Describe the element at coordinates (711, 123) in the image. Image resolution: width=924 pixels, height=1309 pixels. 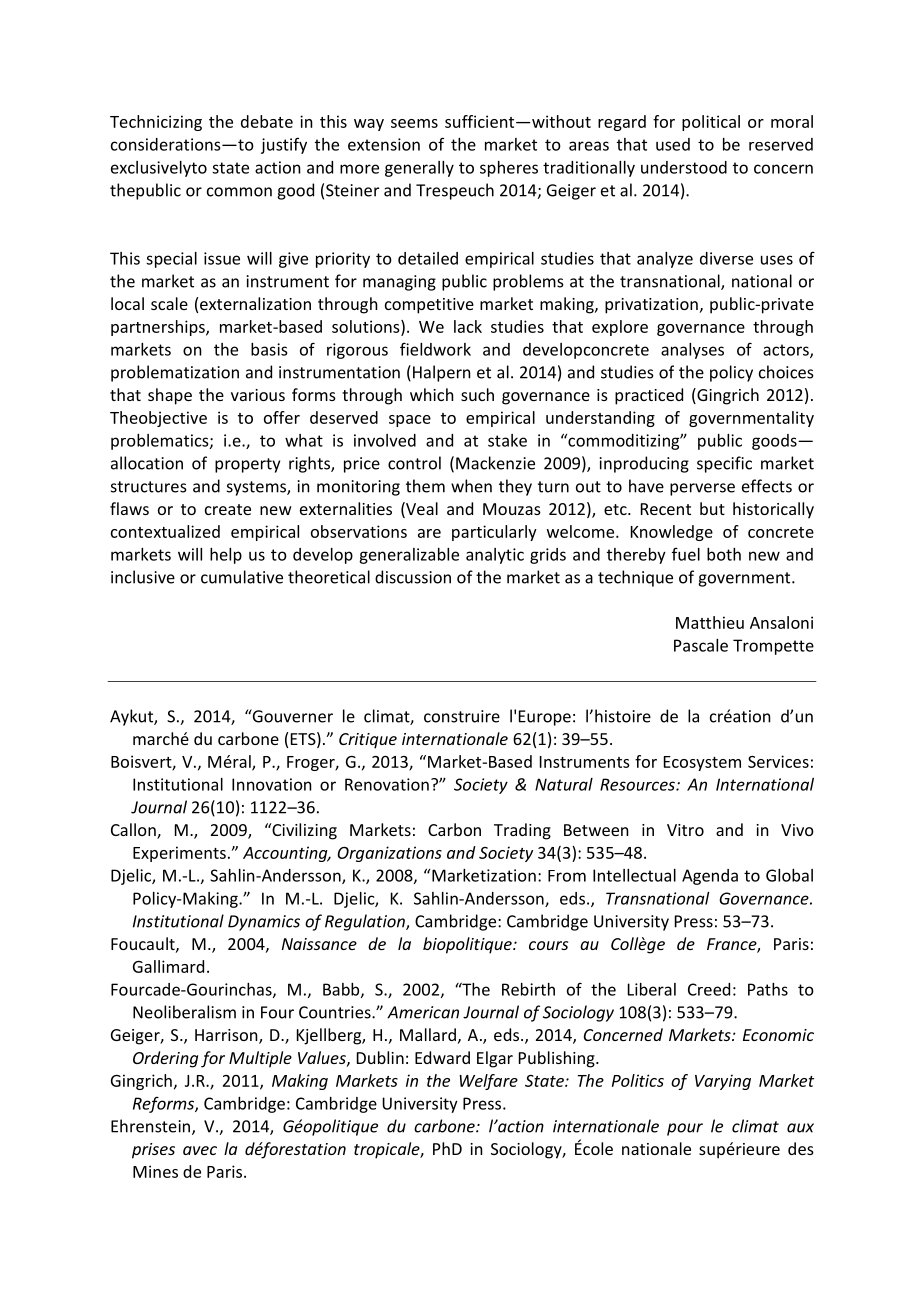
I see `political` at that location.
